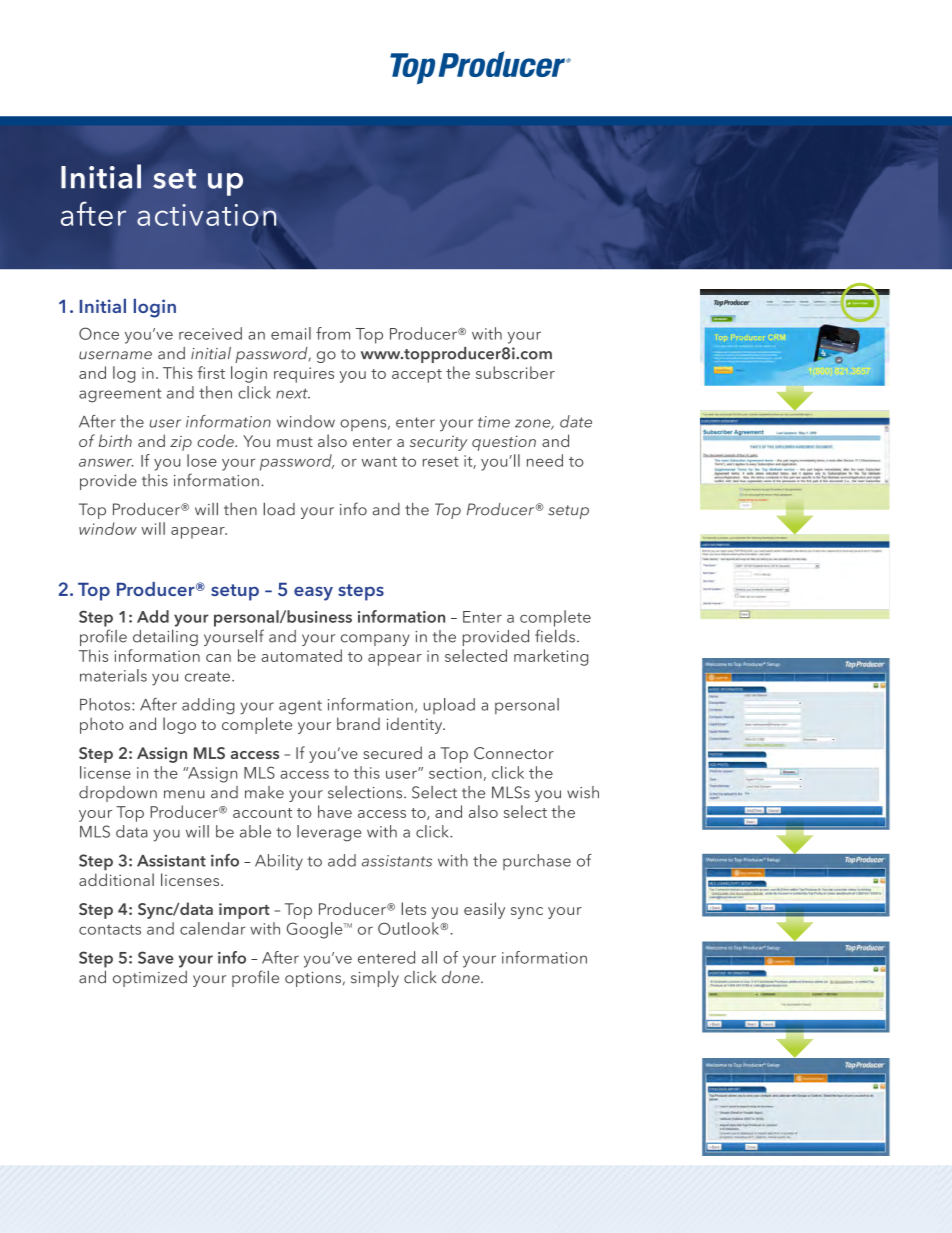 Image resolution: width=952 pixels, height=1233 pixels. I want to click on activation, so click(206, 215).
